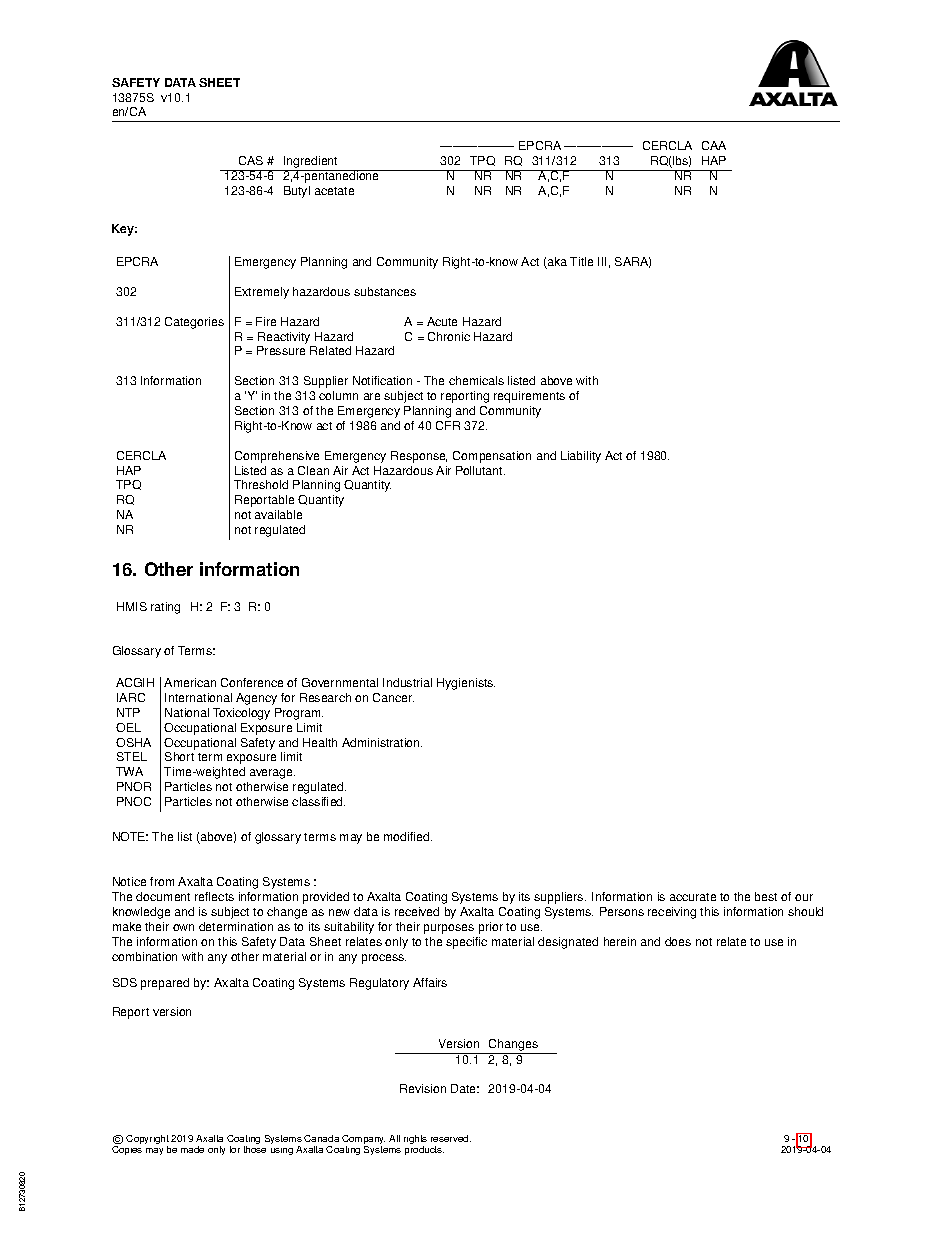 Image resolution: width=952 pixels, height=1233 pixels. What do you see at coordinates (451, 1138) in the screenshot?
I see `reserved` at bounding box center [451, 1138].
